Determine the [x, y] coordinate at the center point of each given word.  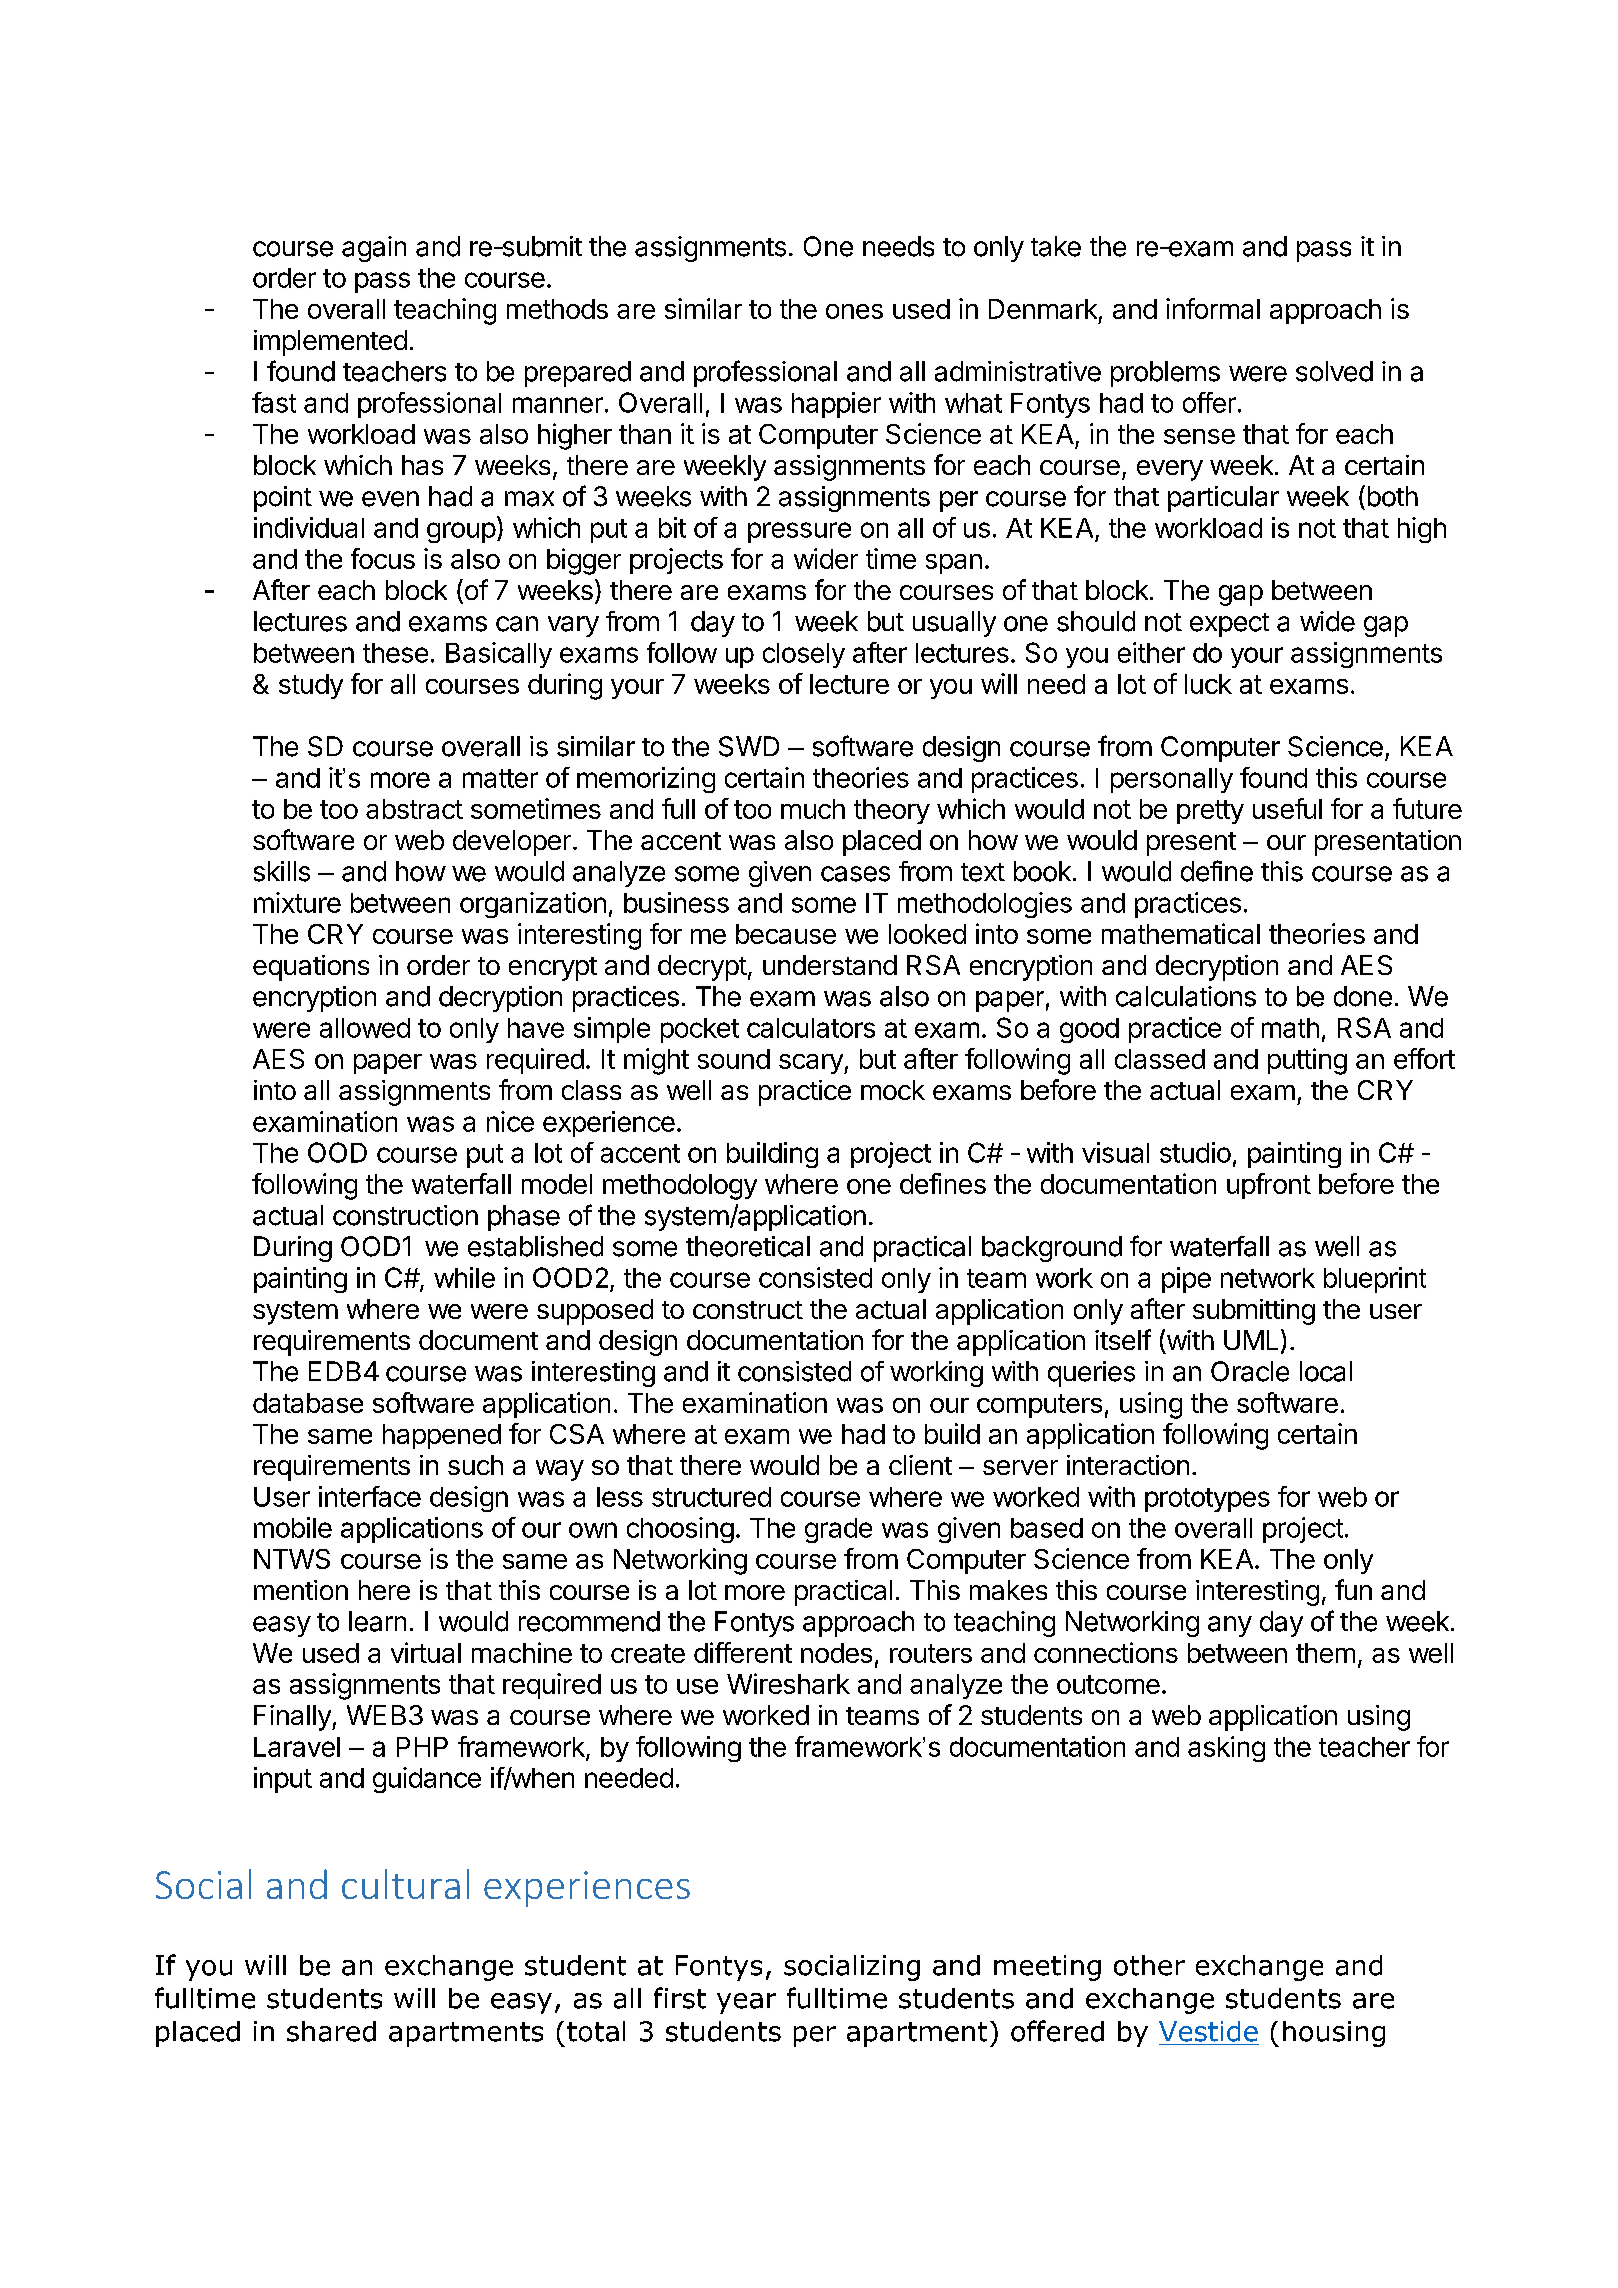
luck [1208, 684]
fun [1353, 1589]
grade [838, 1530]
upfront [1269, 1186]
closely [804, 655]
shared [331, 2031]
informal [1213, 308]
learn [377, 1621]
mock [893, 1090]
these [395, 653]
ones [854, 311]
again [374, 249]
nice [510, 1121]
